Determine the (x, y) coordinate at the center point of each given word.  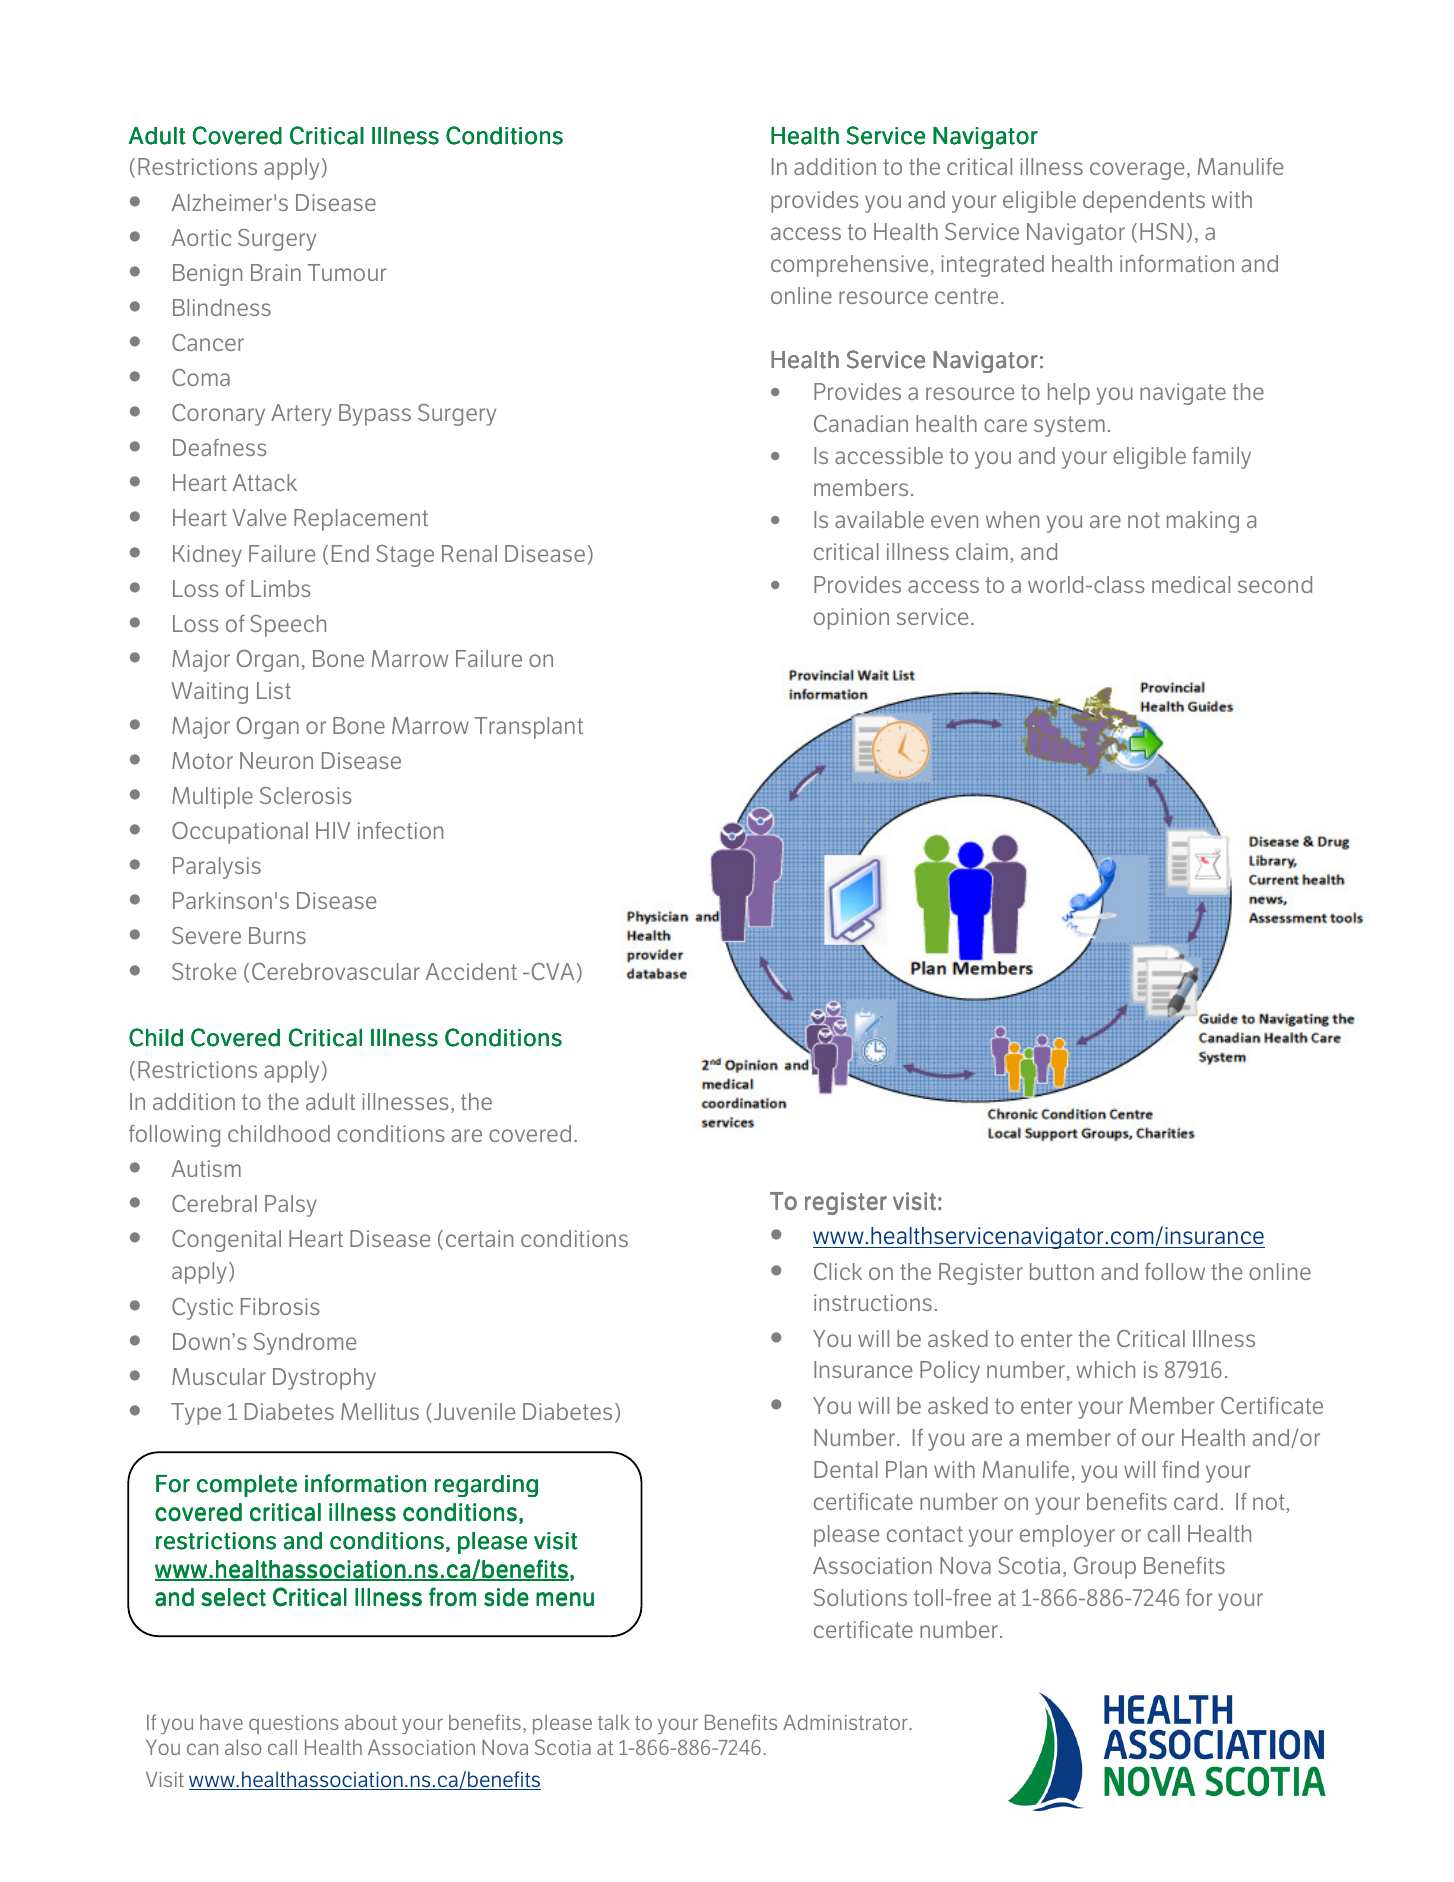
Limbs (281, 588)
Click (838, 1271)
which (1105, 1369)
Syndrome (304, 1344)
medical (1191, 584)
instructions (873, 1302)
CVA (552, 971)
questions (294, 1724)
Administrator (846, 1722)
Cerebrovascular (336, 971)
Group (1105, 1568)
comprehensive (849, 266)
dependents (1144, 202)
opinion (851, 619)
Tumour (347, 272)
